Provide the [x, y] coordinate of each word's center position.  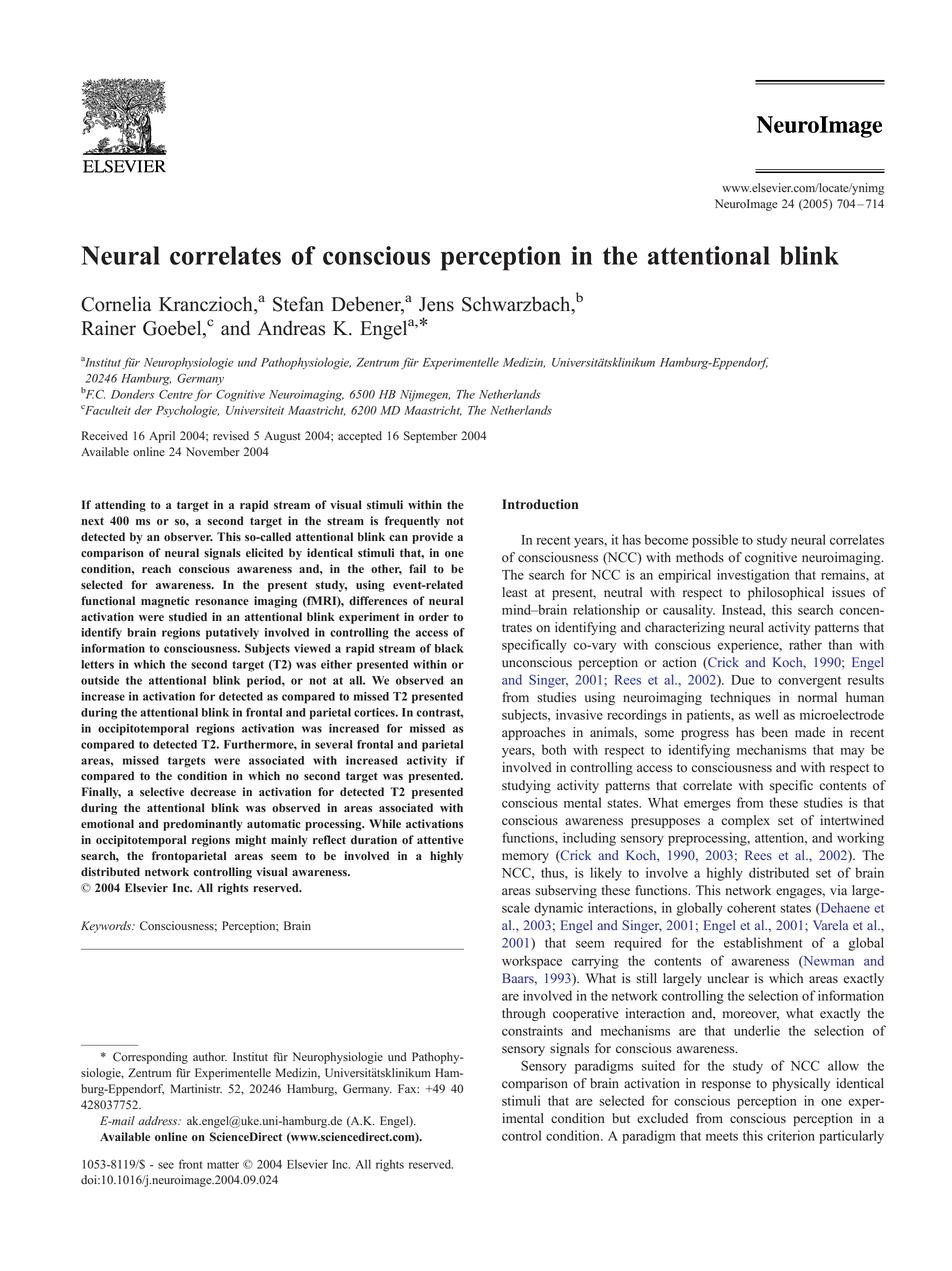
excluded [662, 1118]
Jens [436, 304]
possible [715, 541]
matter [223, 1165]
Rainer [108, 328]
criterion [791, 1135]
